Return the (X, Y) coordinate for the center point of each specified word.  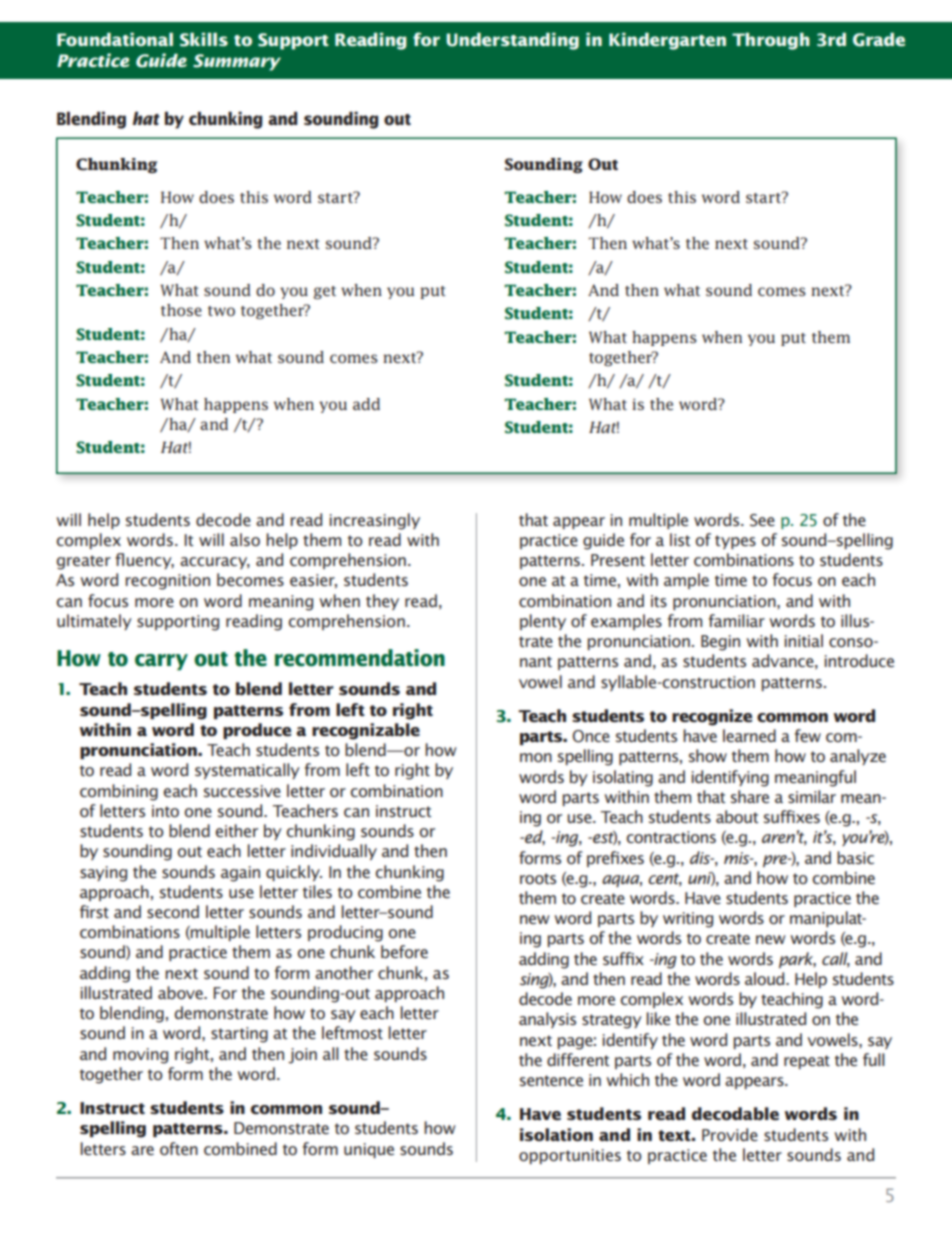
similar (812, 796)
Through (771, 41)
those (181, 310)
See (762, 520)
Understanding (512, 41)
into (165, 811)
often (179, 1148)
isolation (556, 1134)
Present (618, 560)
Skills (204, 40)
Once (591, 736)
